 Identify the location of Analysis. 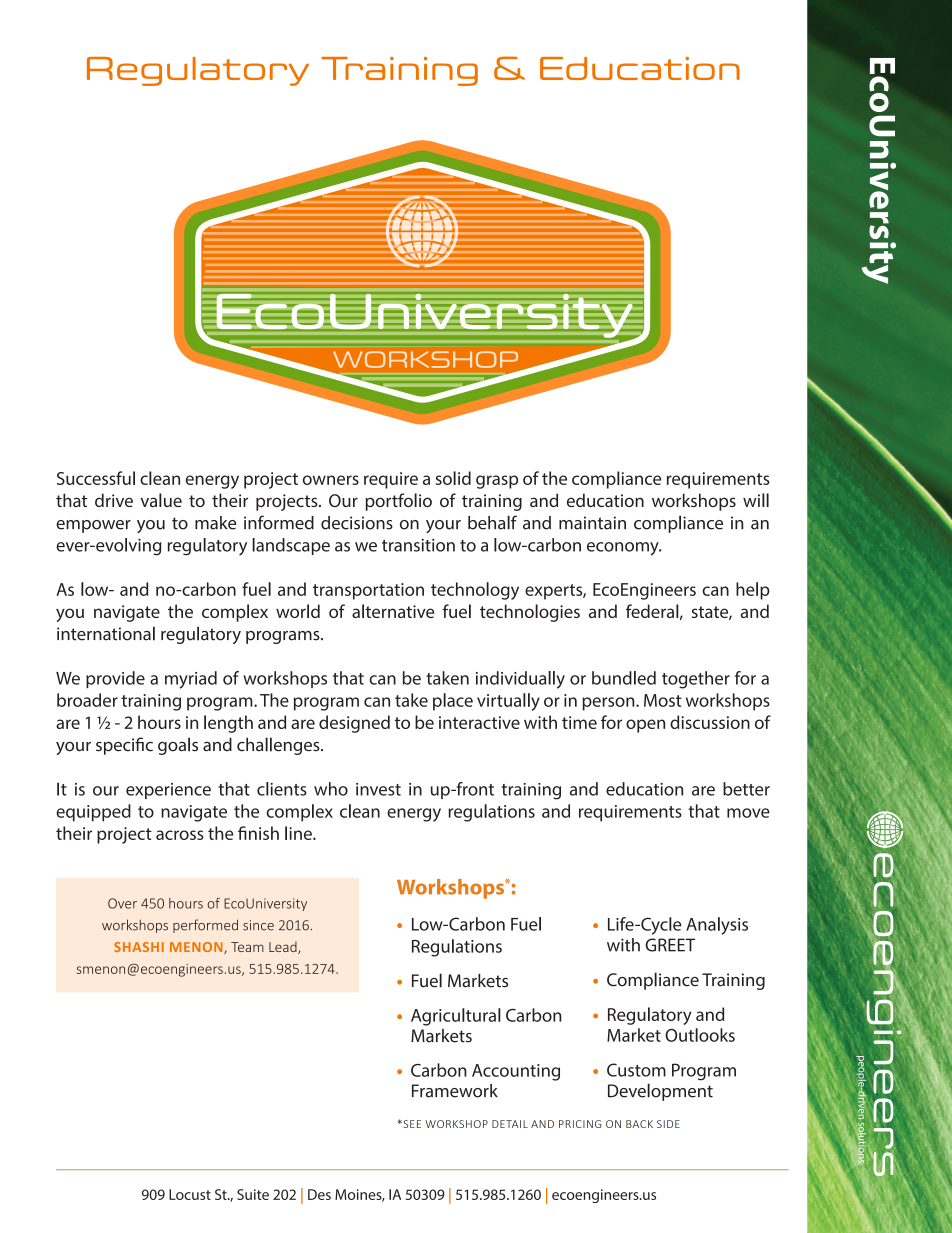
(717, 926).
